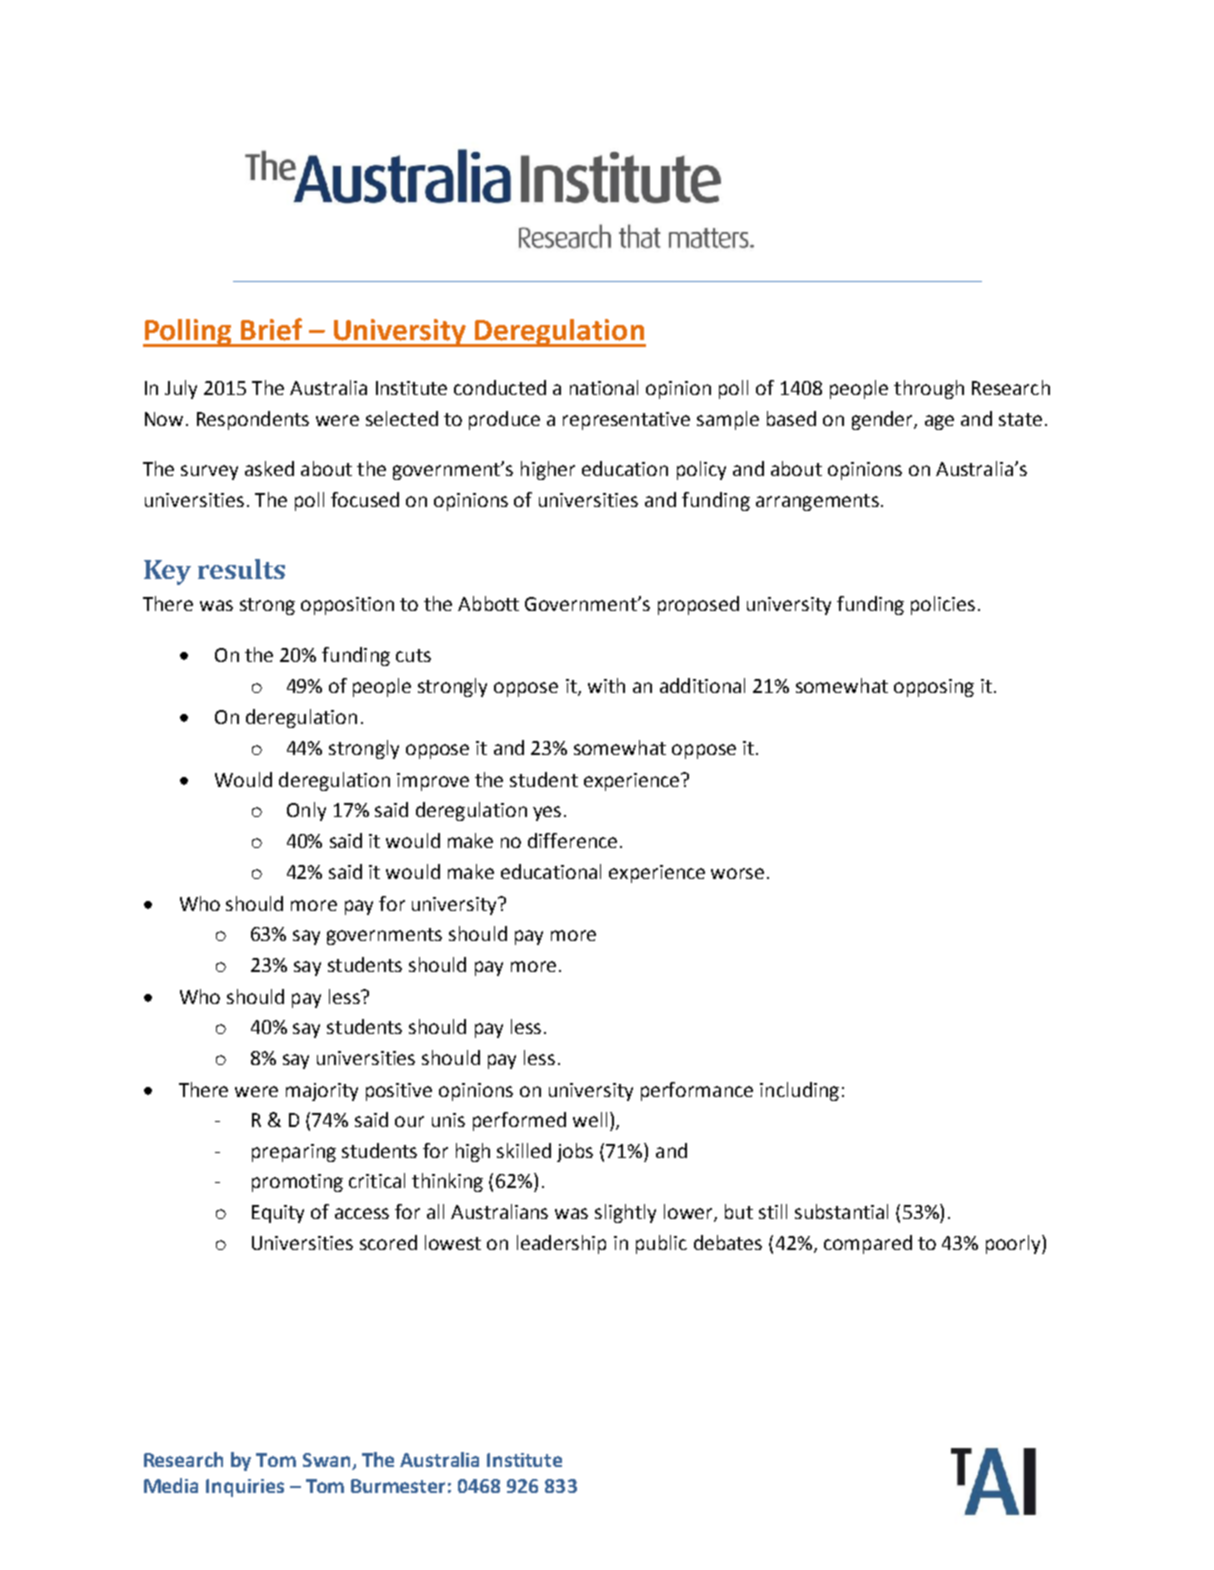  I want to click on opposition, so click(347, 606).
